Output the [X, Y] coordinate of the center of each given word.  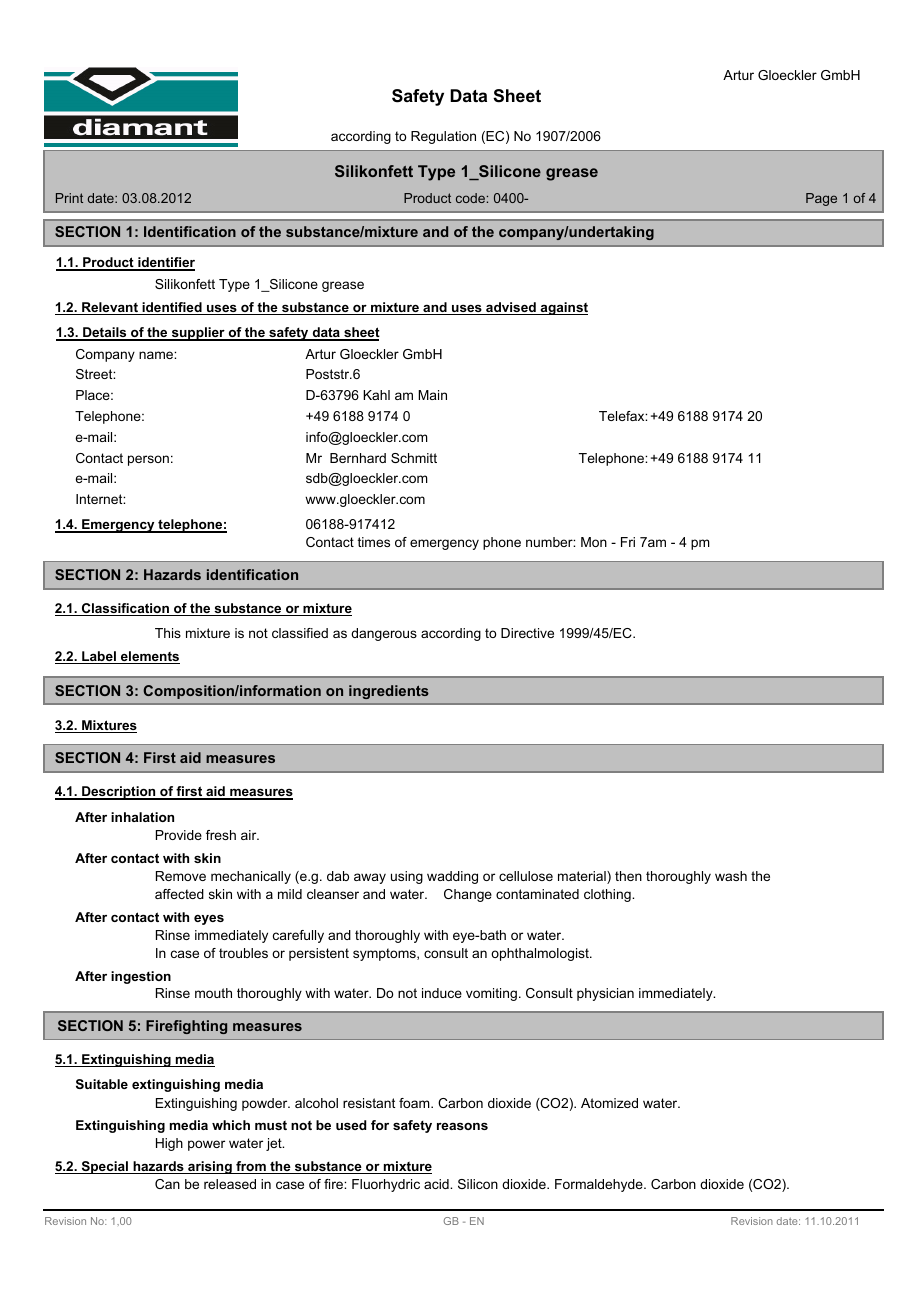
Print [69, 198]
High [169, 1144]
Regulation [443, 137]
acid [437, 1184]
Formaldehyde [600, 1185]
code [470, 198]
